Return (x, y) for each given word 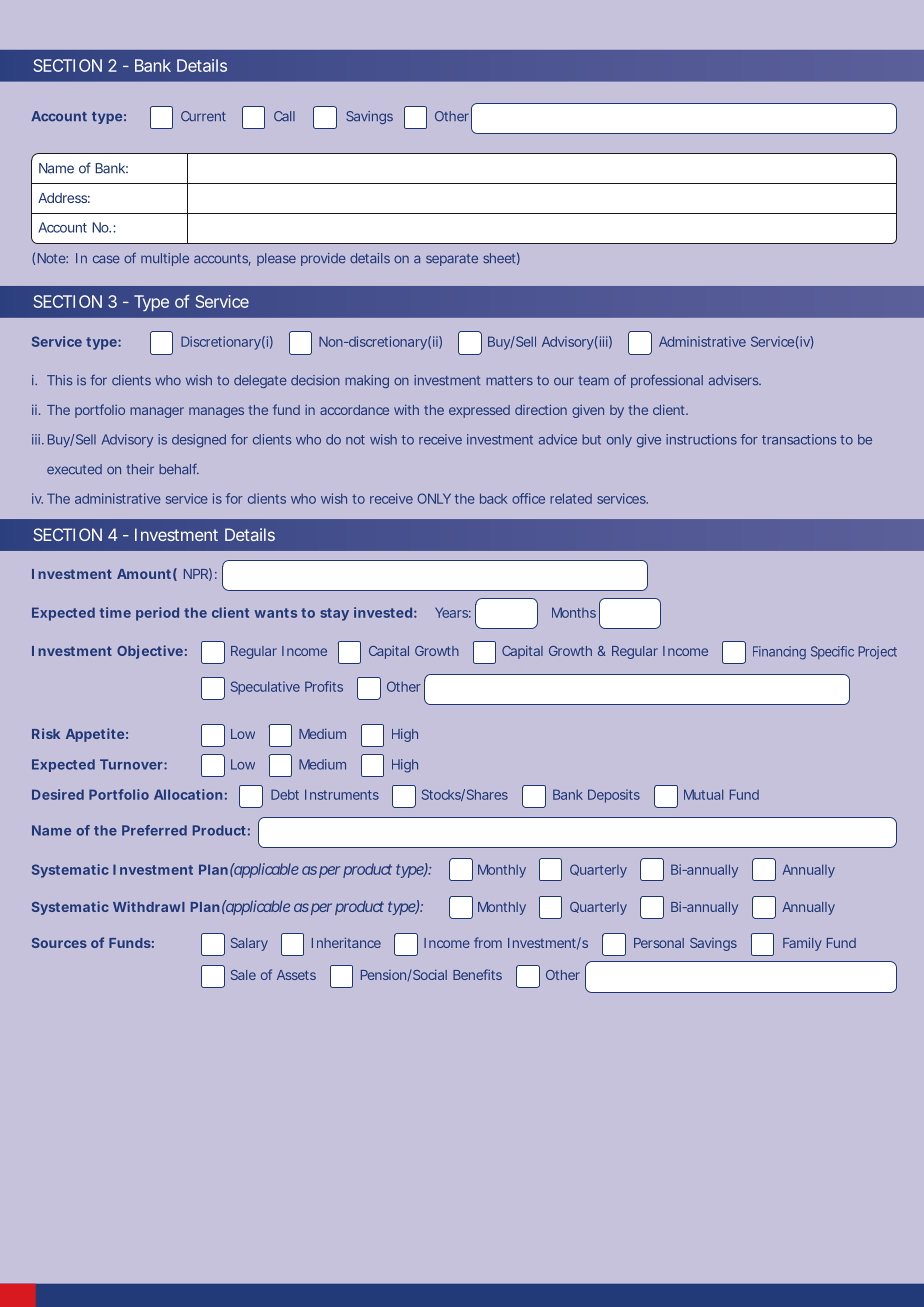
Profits (324, 686)
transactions (799, 439)
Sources (59, 943)
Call (284, 116)
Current (203, 116)
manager (157, 412)
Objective (150, 652)
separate (452, 260)
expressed (479, 411)
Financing (779, 653)
